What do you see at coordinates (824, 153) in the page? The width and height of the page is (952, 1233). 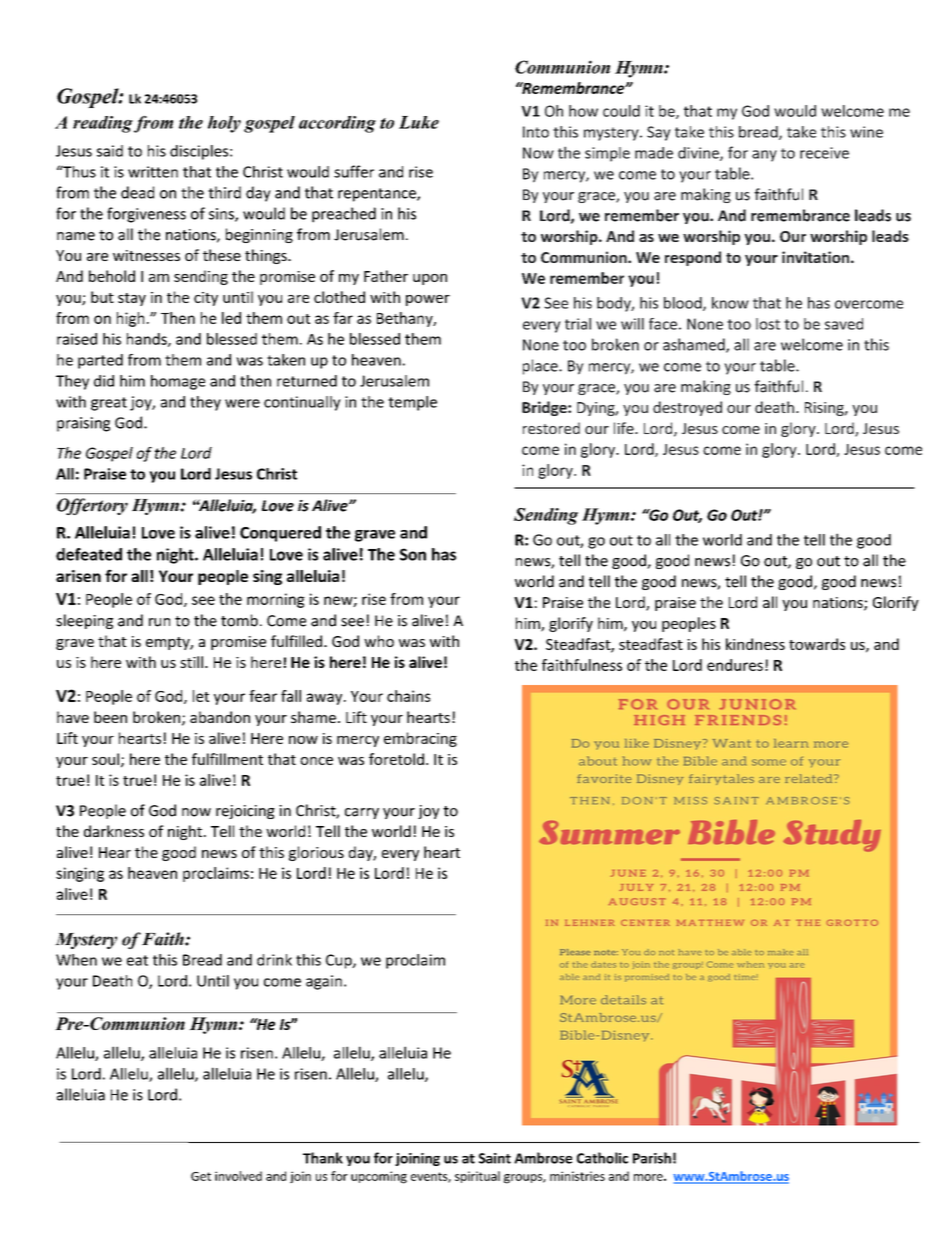 I see `receive` at bounding box center [824, 153].
